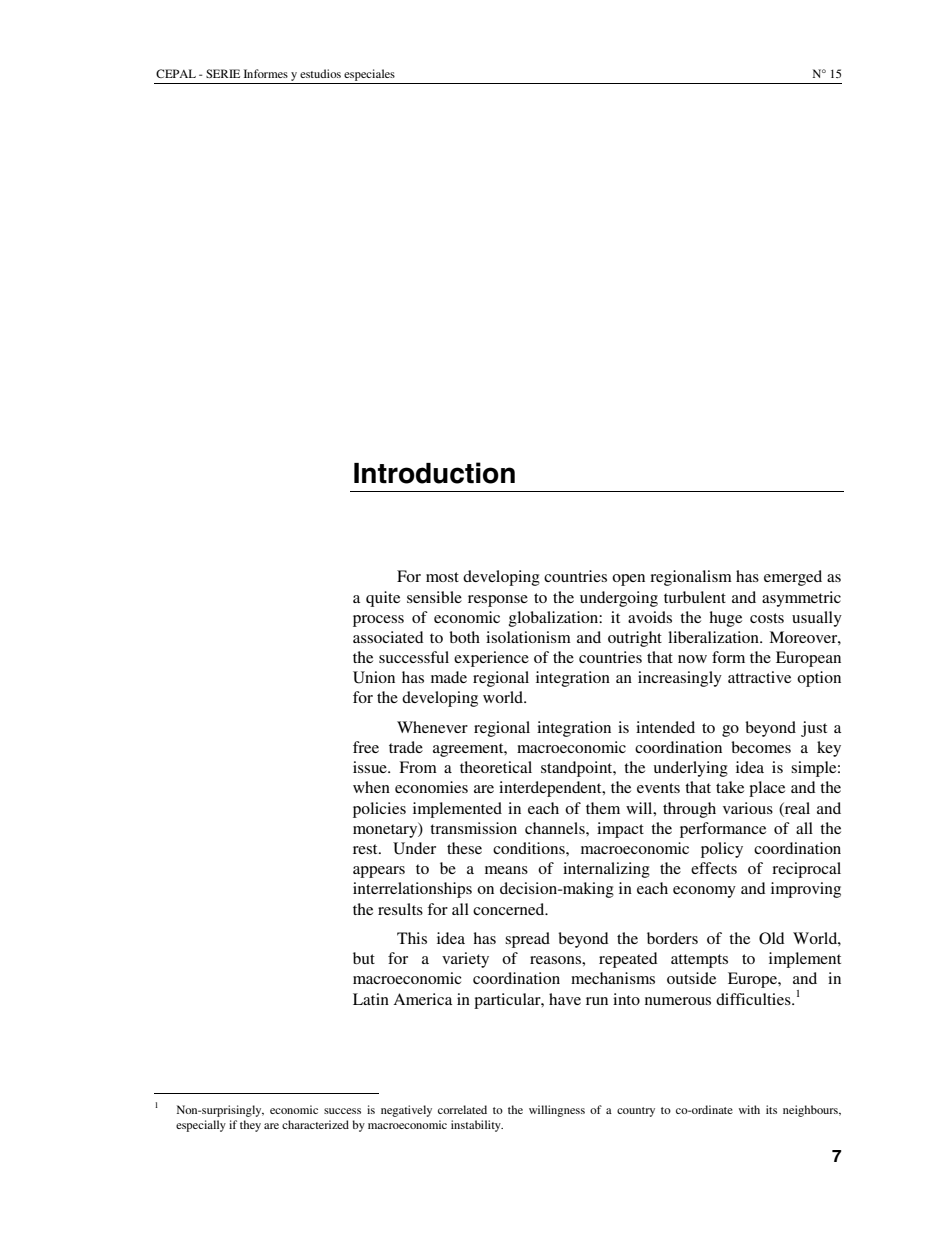 This page has height=1233, width=952. What do you see at coordinates (383, 599) in the page?
I see `quite` at bounding box center [383, 599].
